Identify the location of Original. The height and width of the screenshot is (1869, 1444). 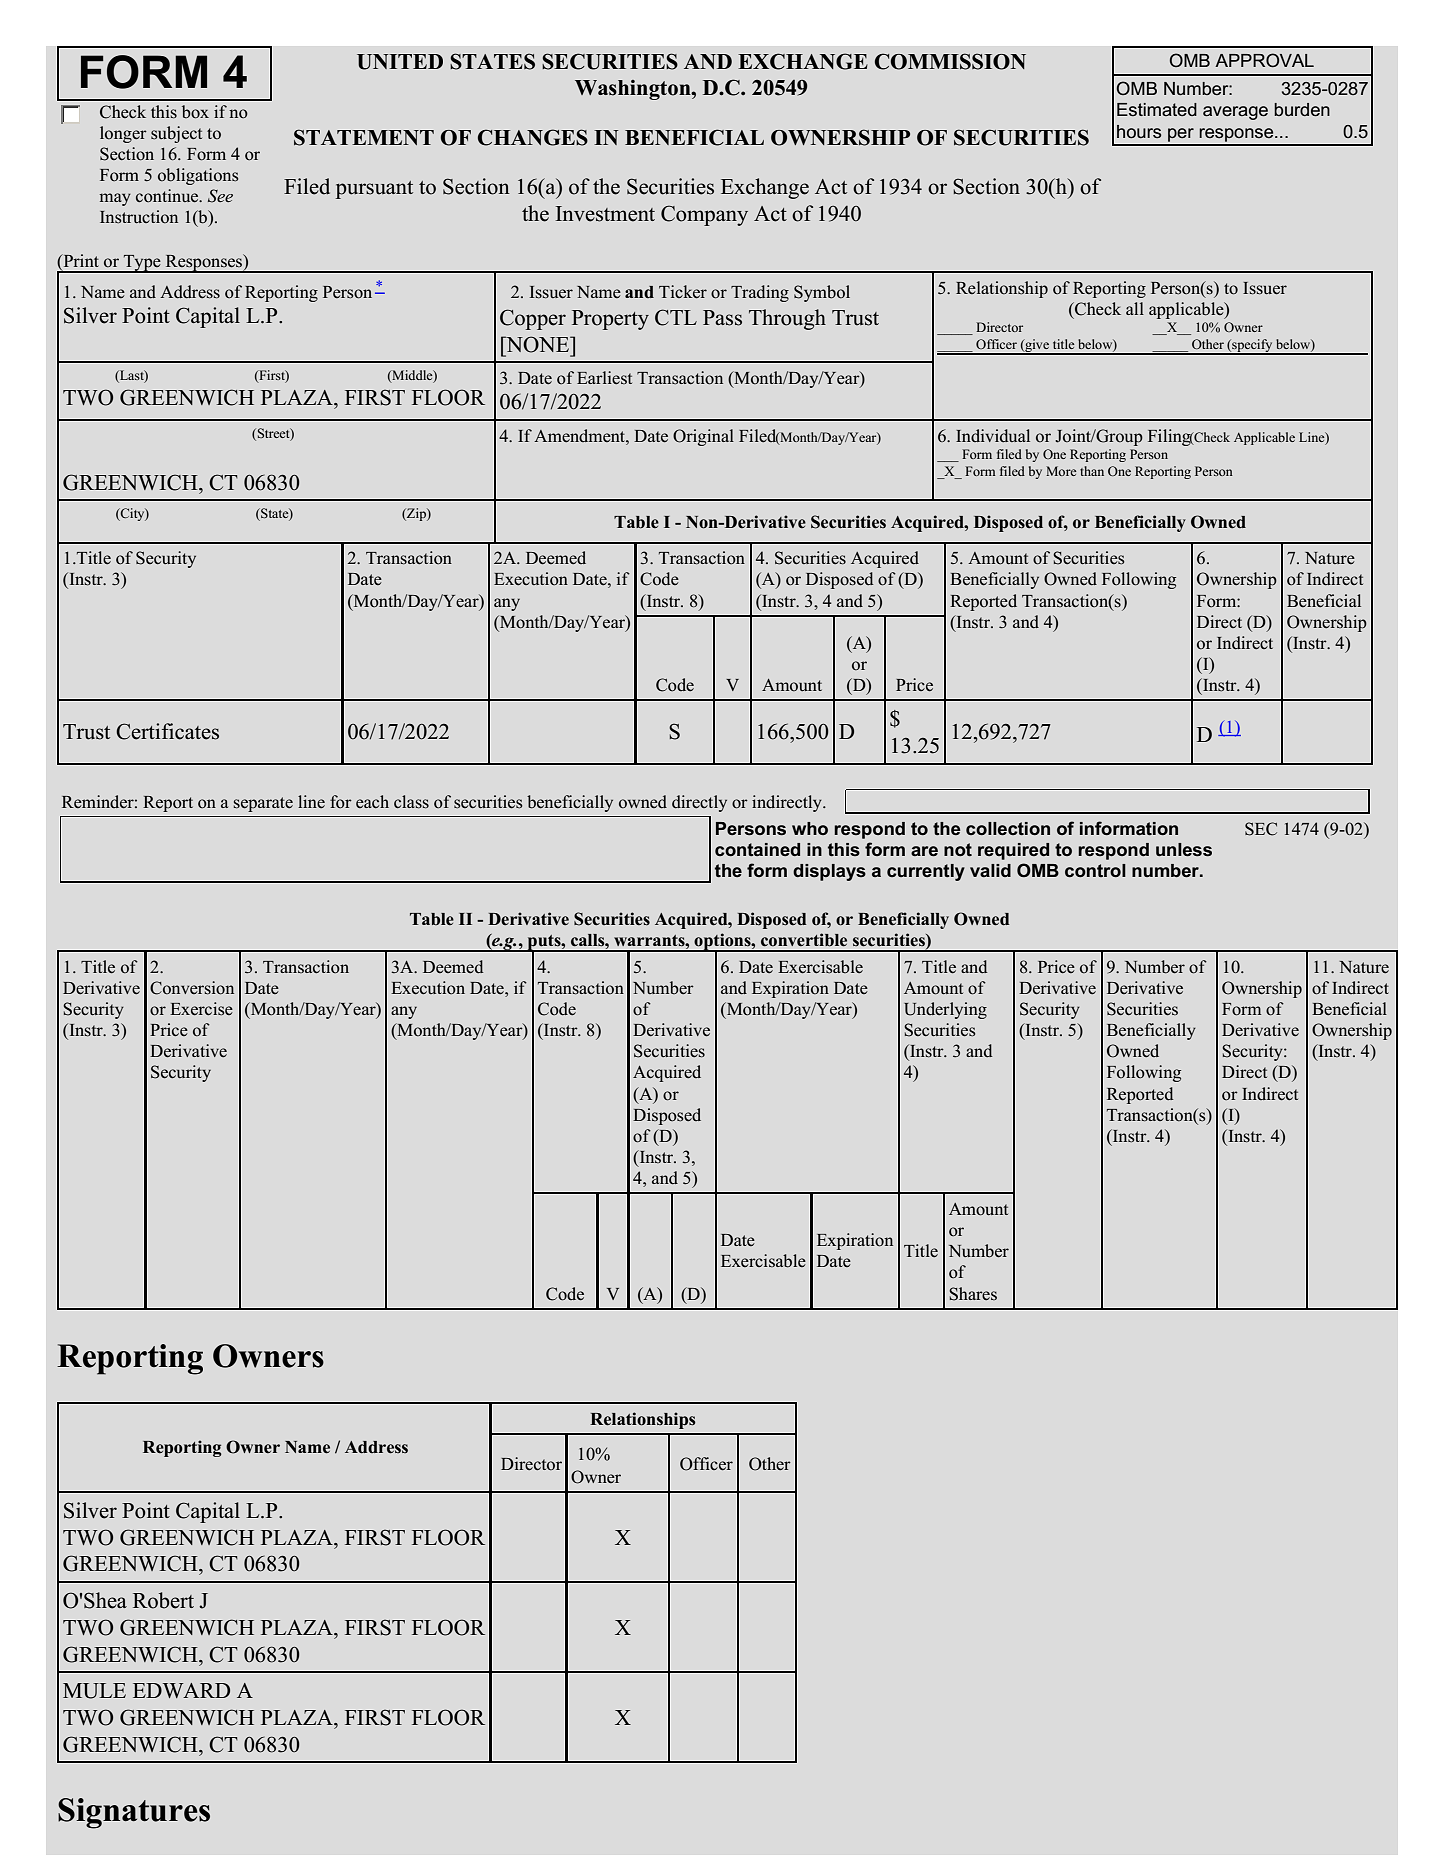
(703, 437).
